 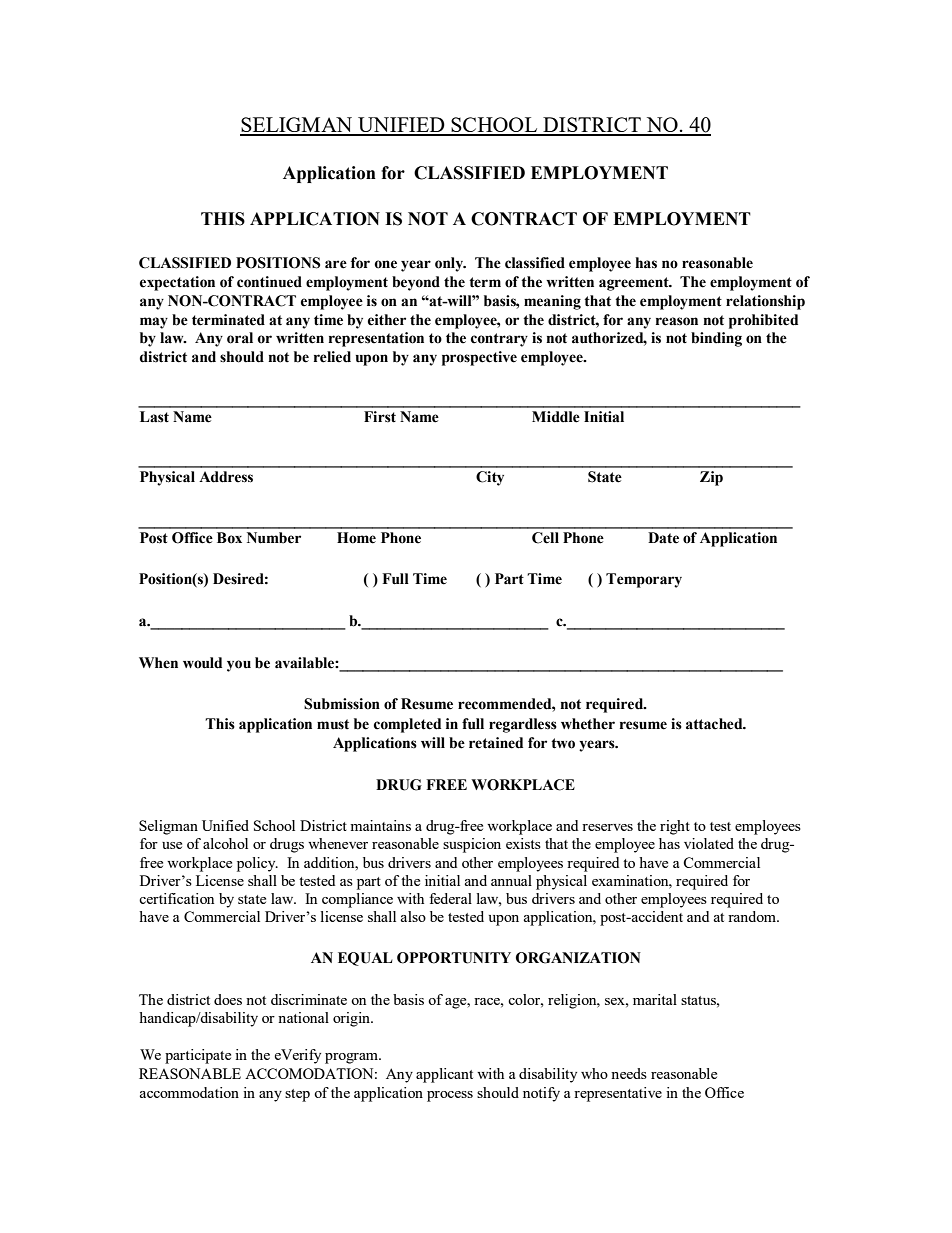 I want to click on only, so click(x=450, y=264).
